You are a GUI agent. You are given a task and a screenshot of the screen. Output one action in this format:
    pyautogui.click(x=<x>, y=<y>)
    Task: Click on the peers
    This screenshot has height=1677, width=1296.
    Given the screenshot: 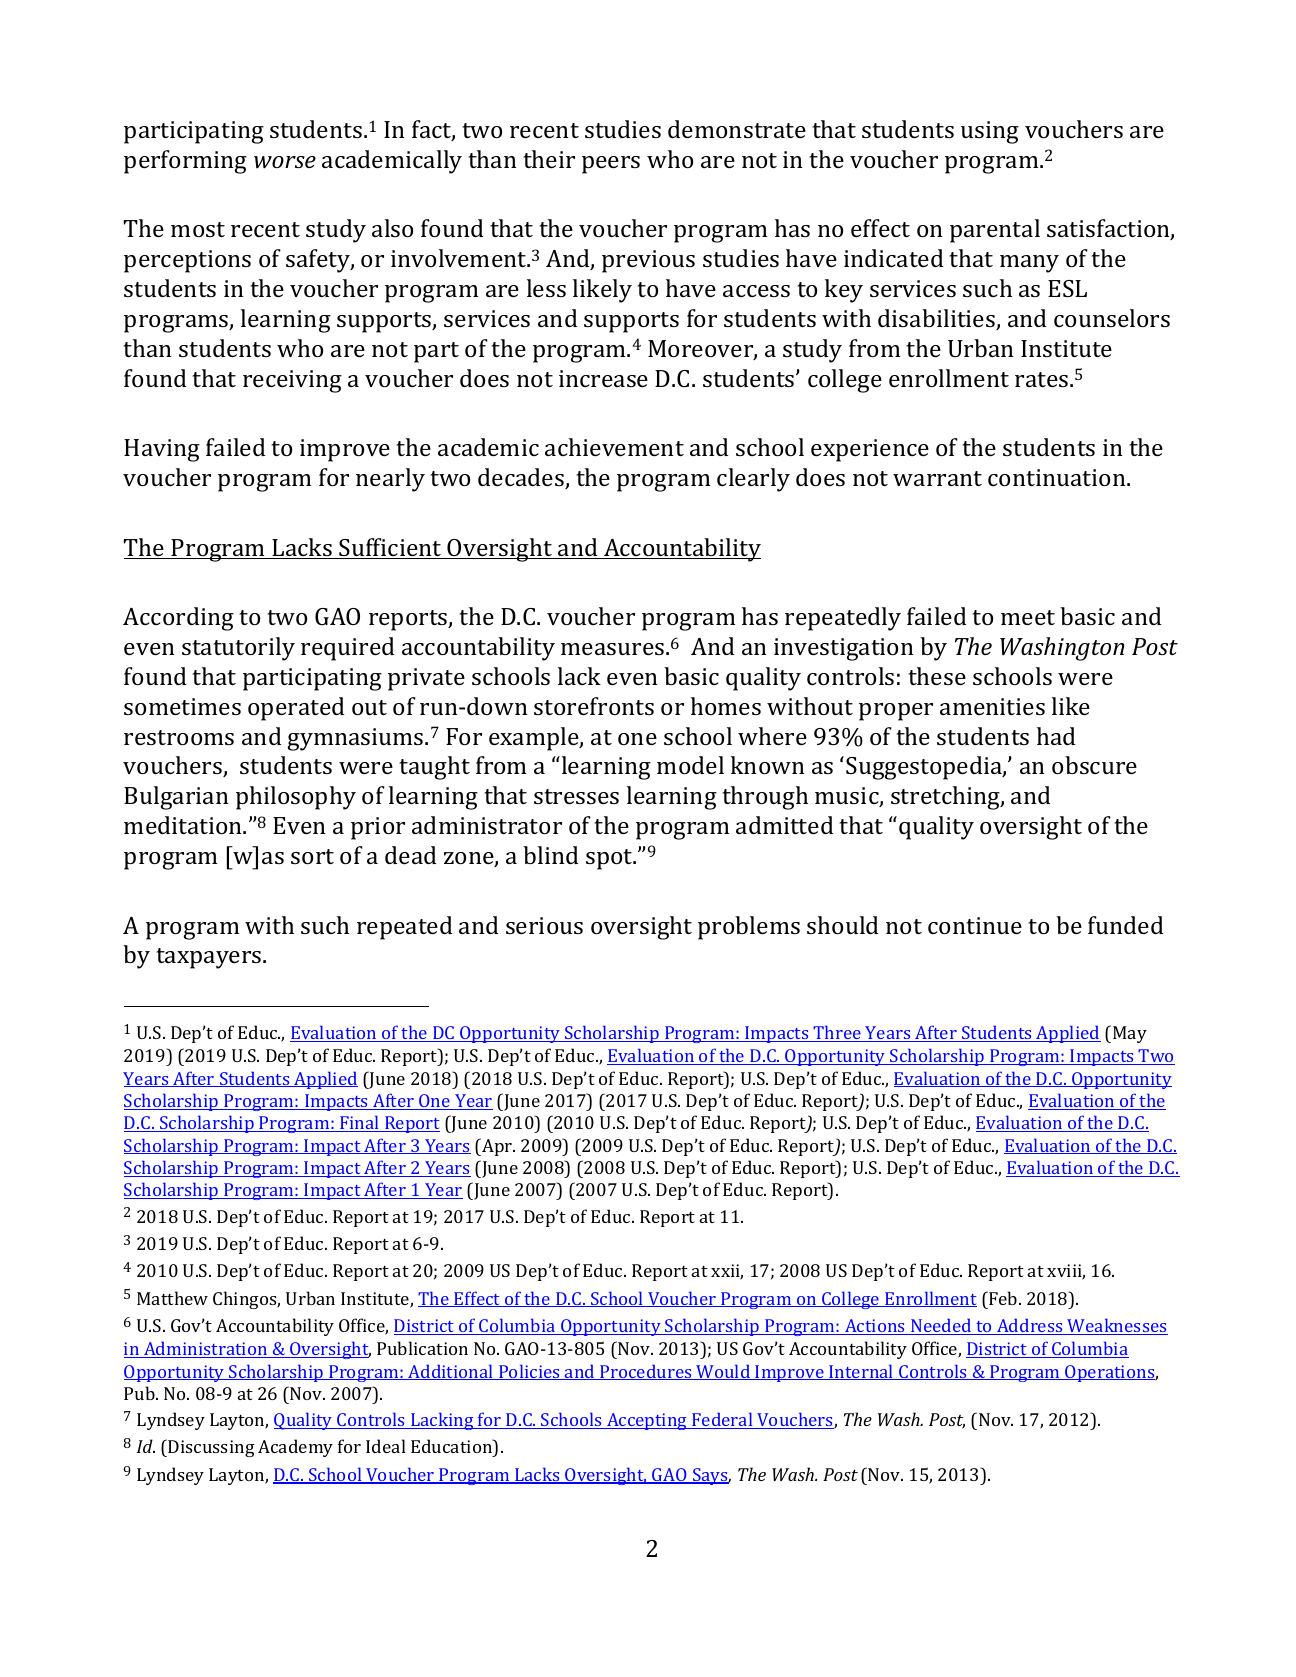 What is the action you would take?
    pyautogui.click(x=611, y=165)
